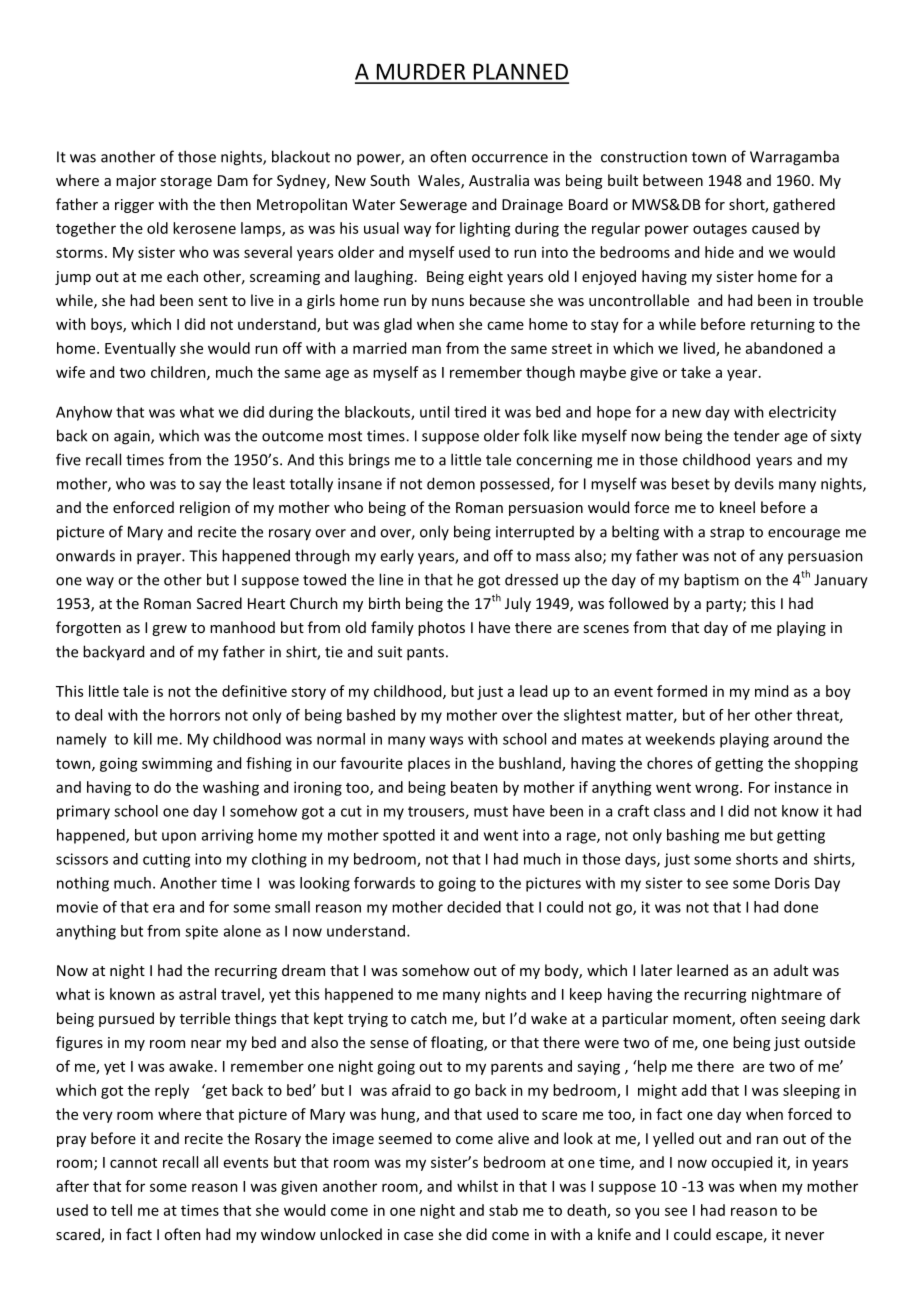  What do you see at coordinates (711, 581) in the page?
I see `baptism` at bounding box center [711, 581].
